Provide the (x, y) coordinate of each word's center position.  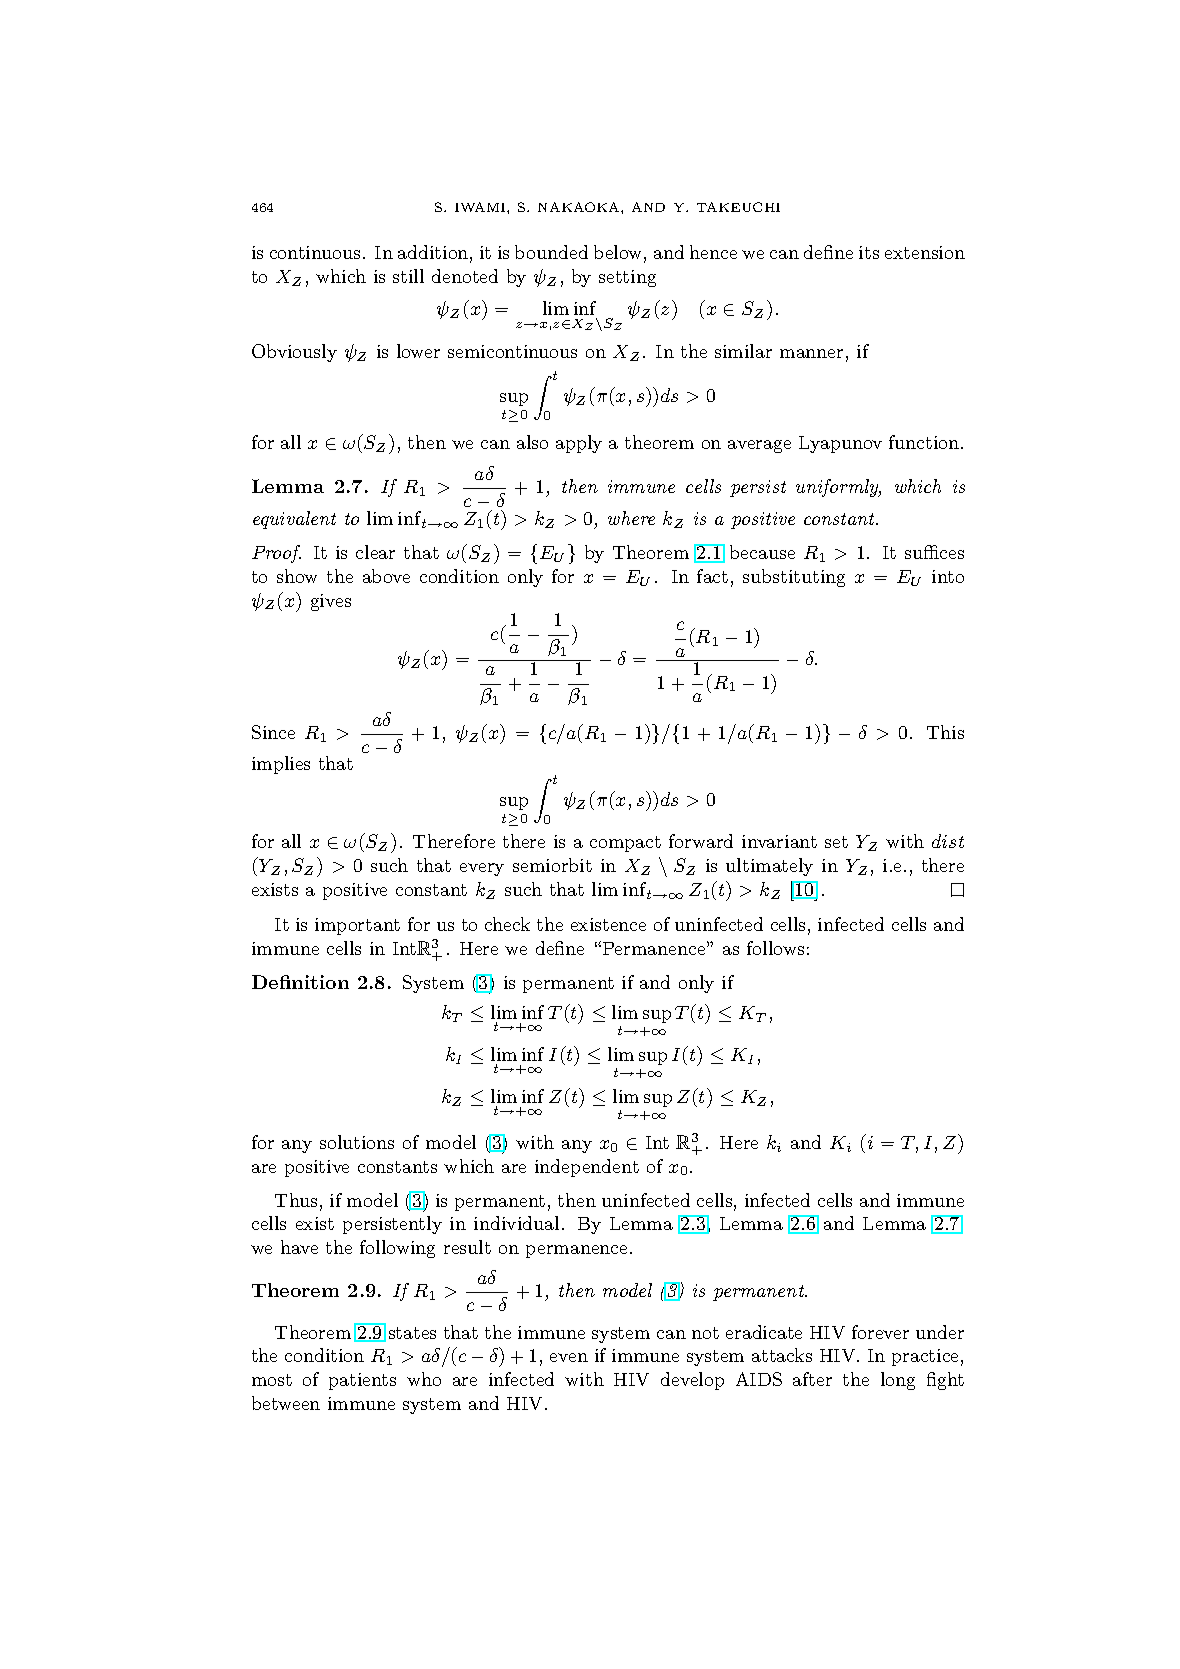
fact (712, 576)
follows (775, 948)
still (408, 276)
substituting (794, 578)
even (569, 1357)
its (869, 252)
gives (331, 602)
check (507, 924)
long (898, 1381)
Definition (300, 982)
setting (627, 278)
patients (362, 1381)
